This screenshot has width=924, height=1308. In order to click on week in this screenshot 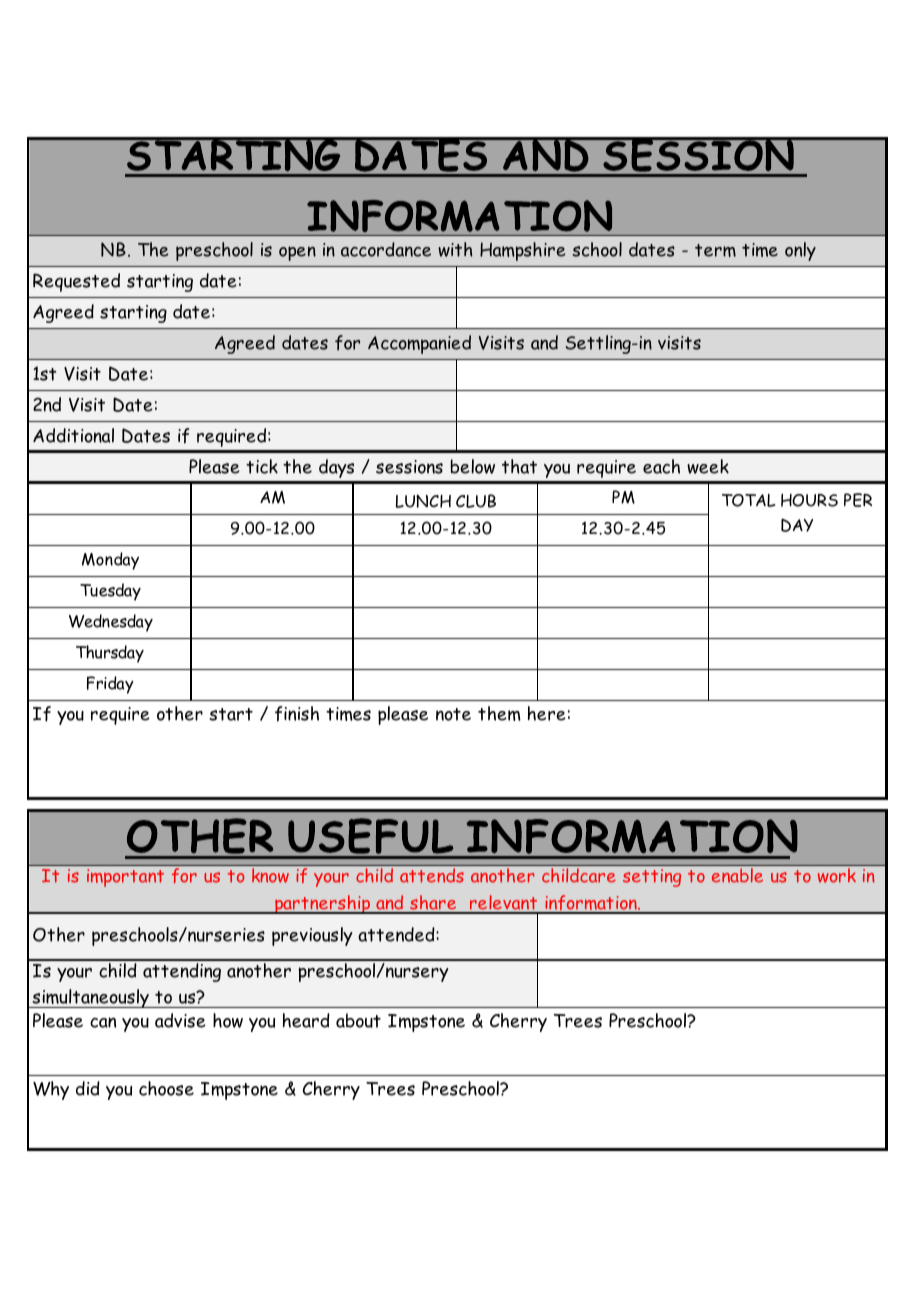, I will do `click(708, 466)`.
